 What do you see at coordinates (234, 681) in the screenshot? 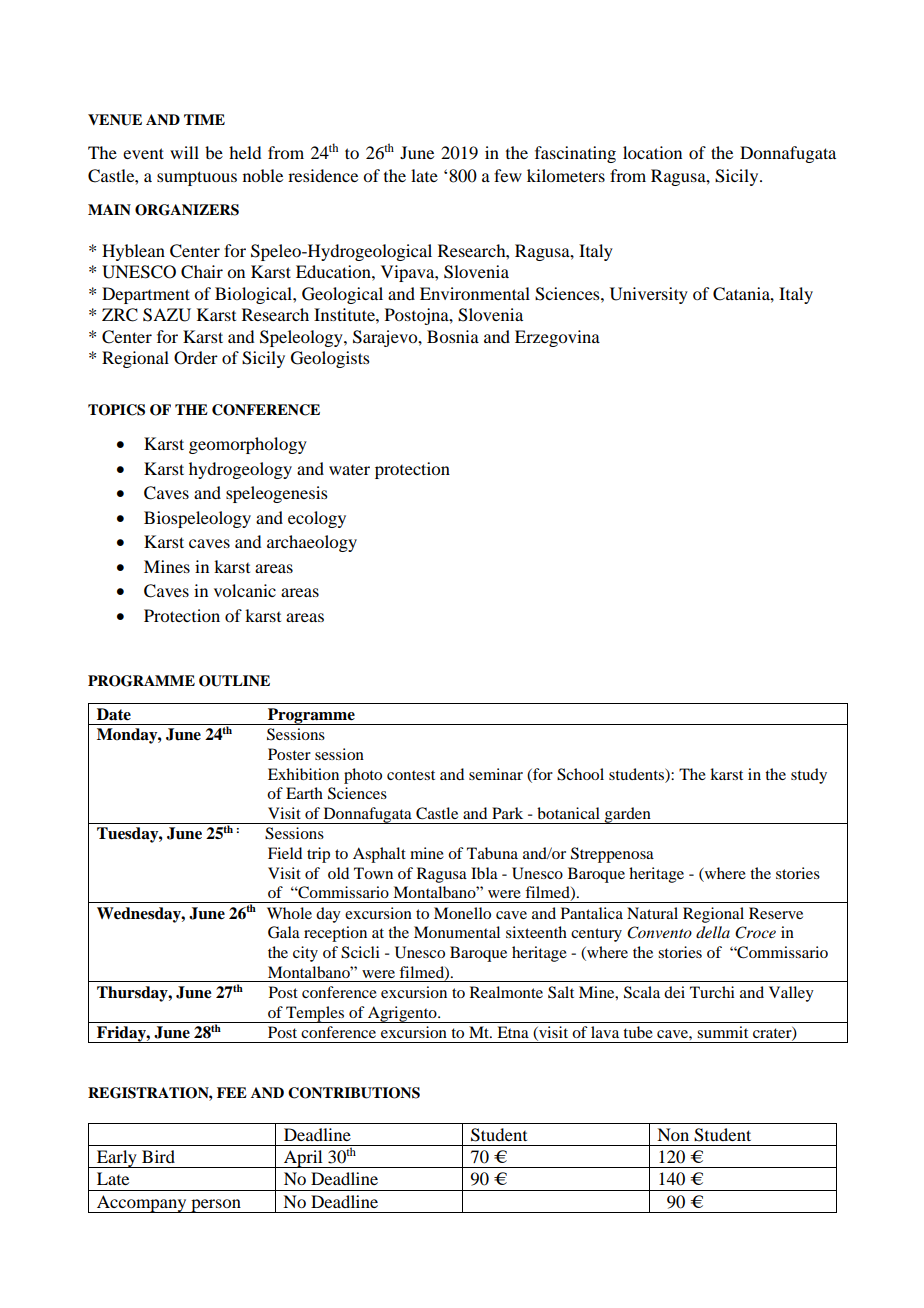
I see `OUTLINE` at bounding box center [234, 681].
